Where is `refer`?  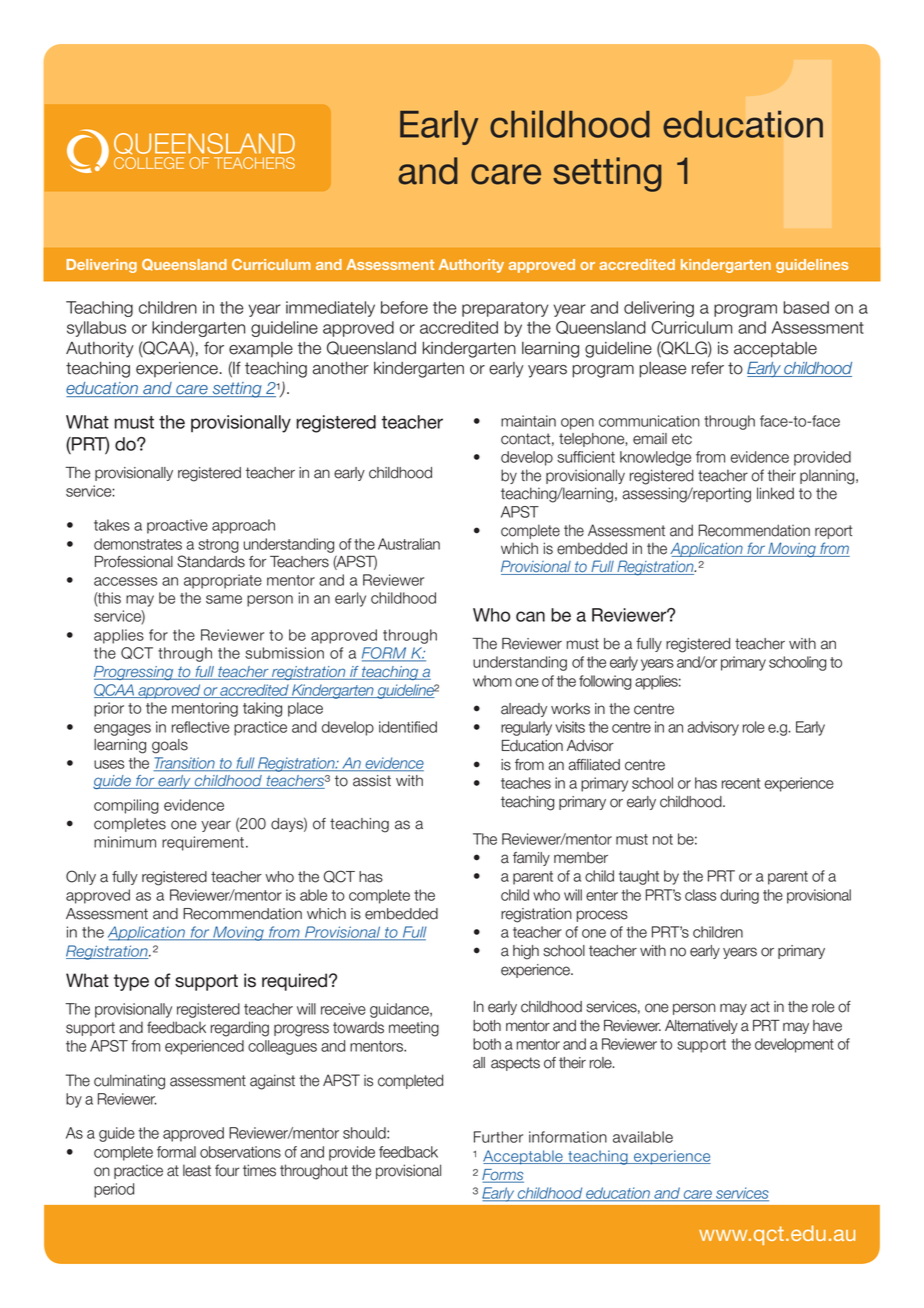 refer is located at coordinates (708, 368).
